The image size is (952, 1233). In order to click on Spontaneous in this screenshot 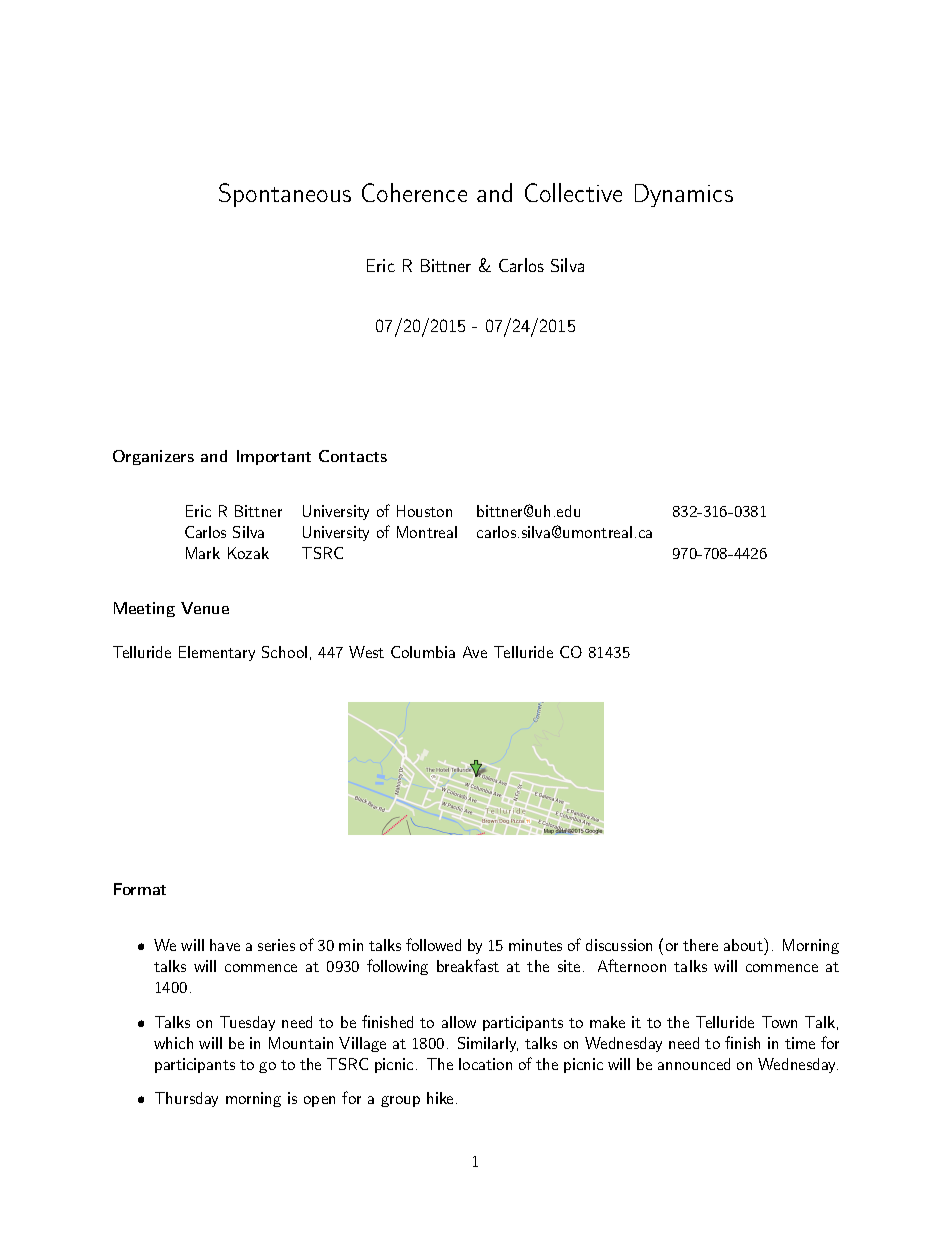, I will do `click(285, 195)`.
